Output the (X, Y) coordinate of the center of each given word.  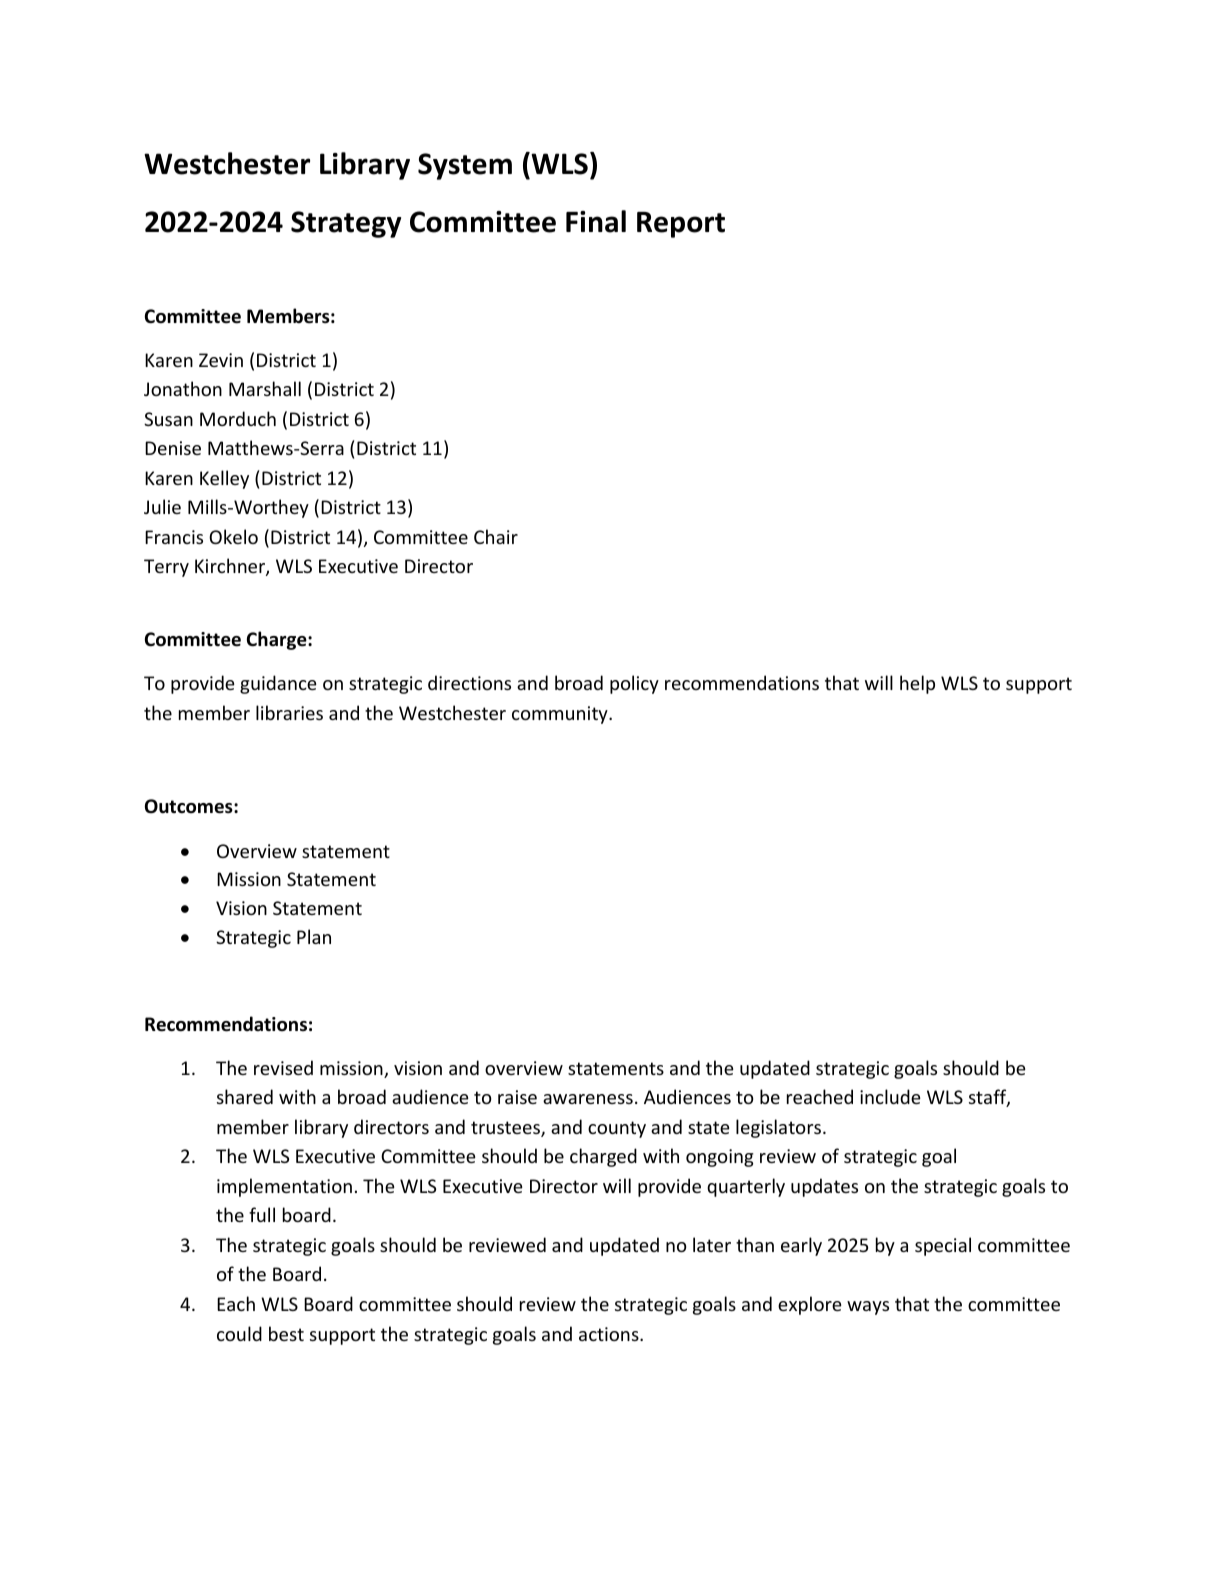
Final (596, 221)
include (890, 1096)
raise (517, 1097)
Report (681, 225)
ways (868, 1308)
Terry (166, 568)
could (239, 1333)
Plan (314, 936)
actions (610, 1334)
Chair (496, 536)
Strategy (346, 224)
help (917, 684)
